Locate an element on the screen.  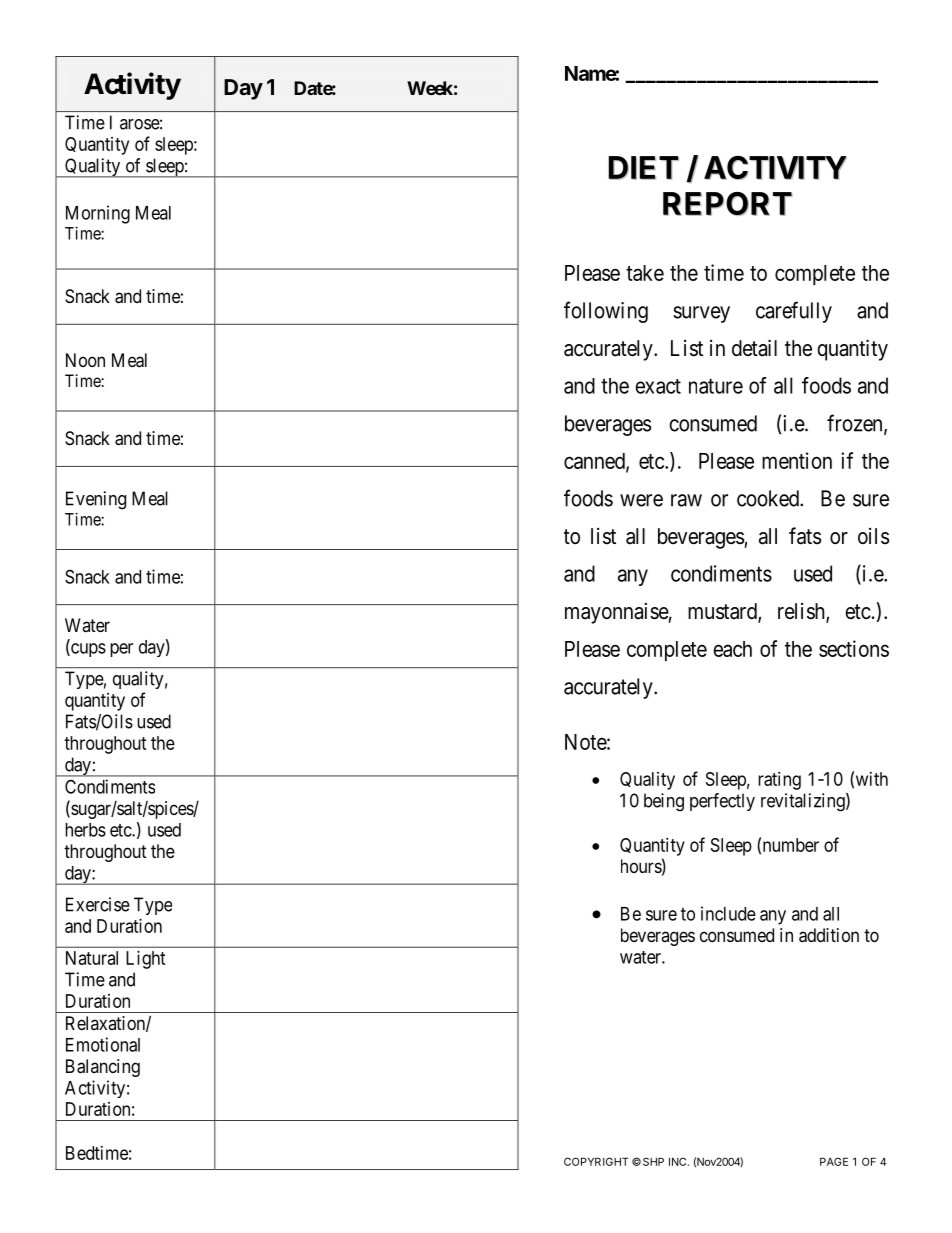
COPYRIGHT is located at coordinates (596, 1161).
